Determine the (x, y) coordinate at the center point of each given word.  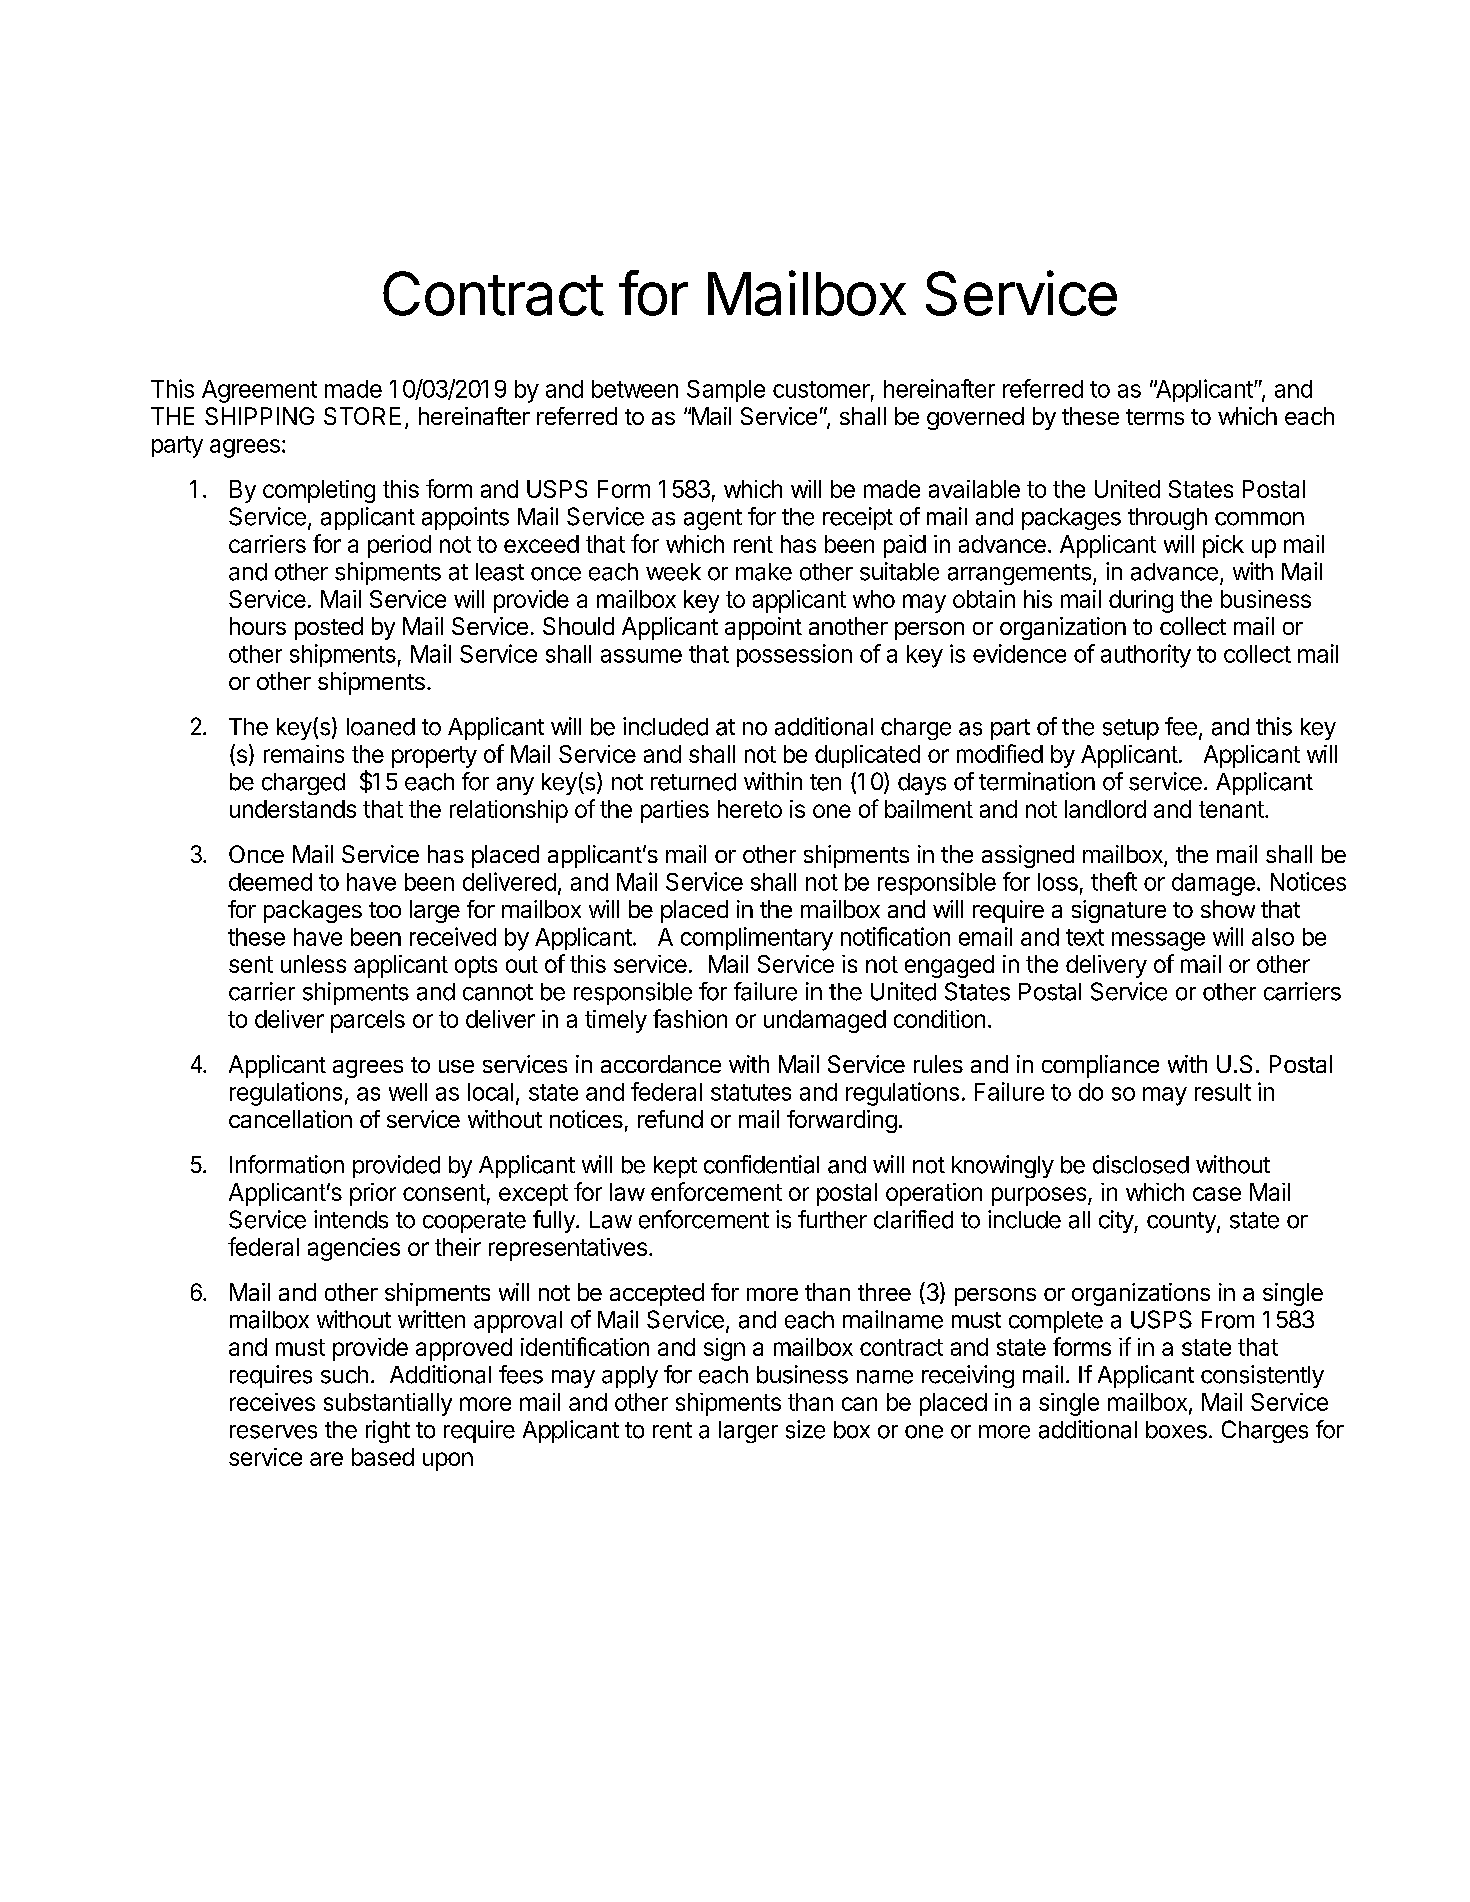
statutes (751, 1092)
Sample (726, 391)
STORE (362, 416)
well (408, 1092)
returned (693, 782)
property (434, 757)
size (805, 1429)
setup (1131, 729)
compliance (1100, 1066)
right (388, 1431)
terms (1155, 417)
